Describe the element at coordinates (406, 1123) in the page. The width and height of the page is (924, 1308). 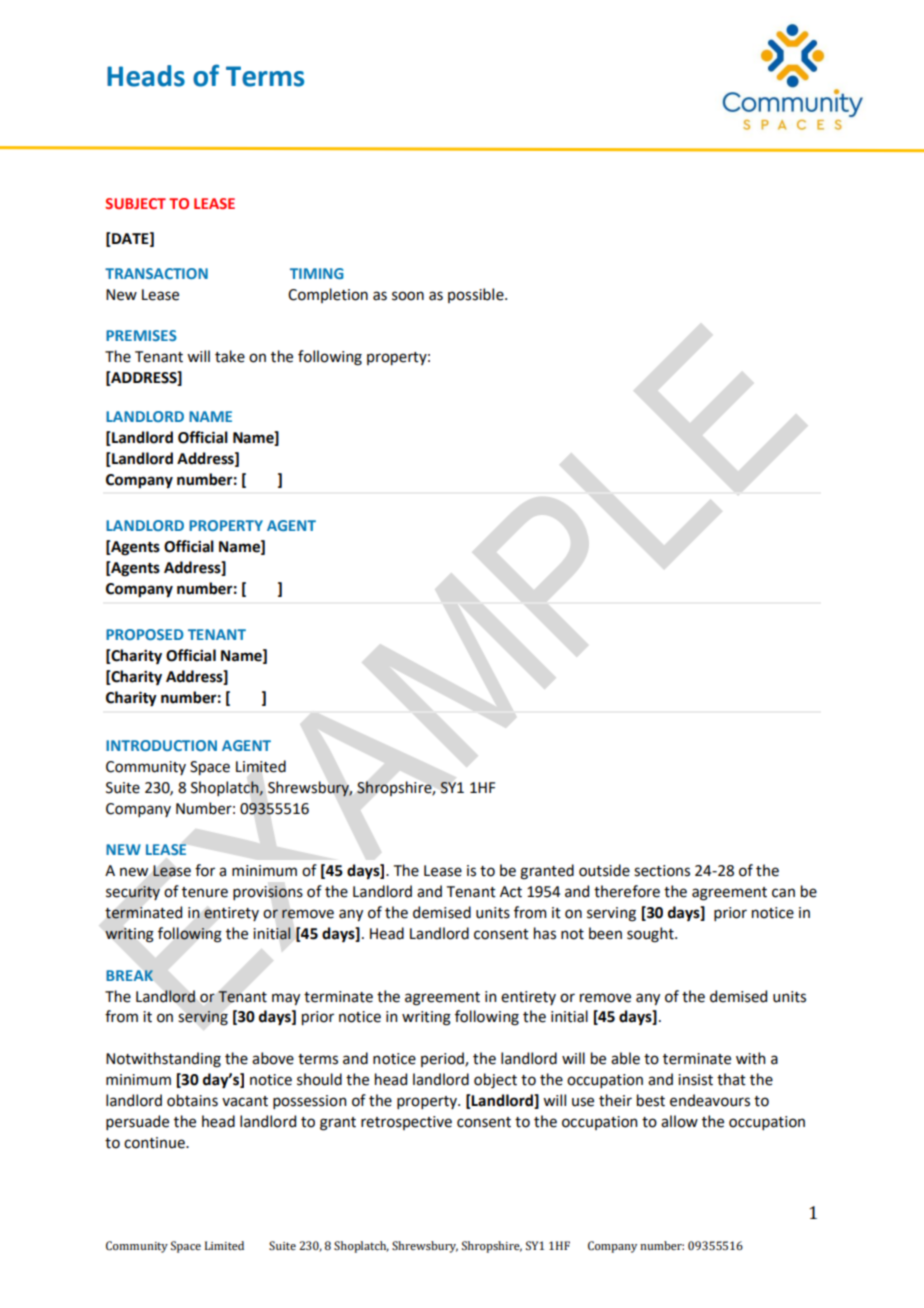
I see `retrospective` at that location.
